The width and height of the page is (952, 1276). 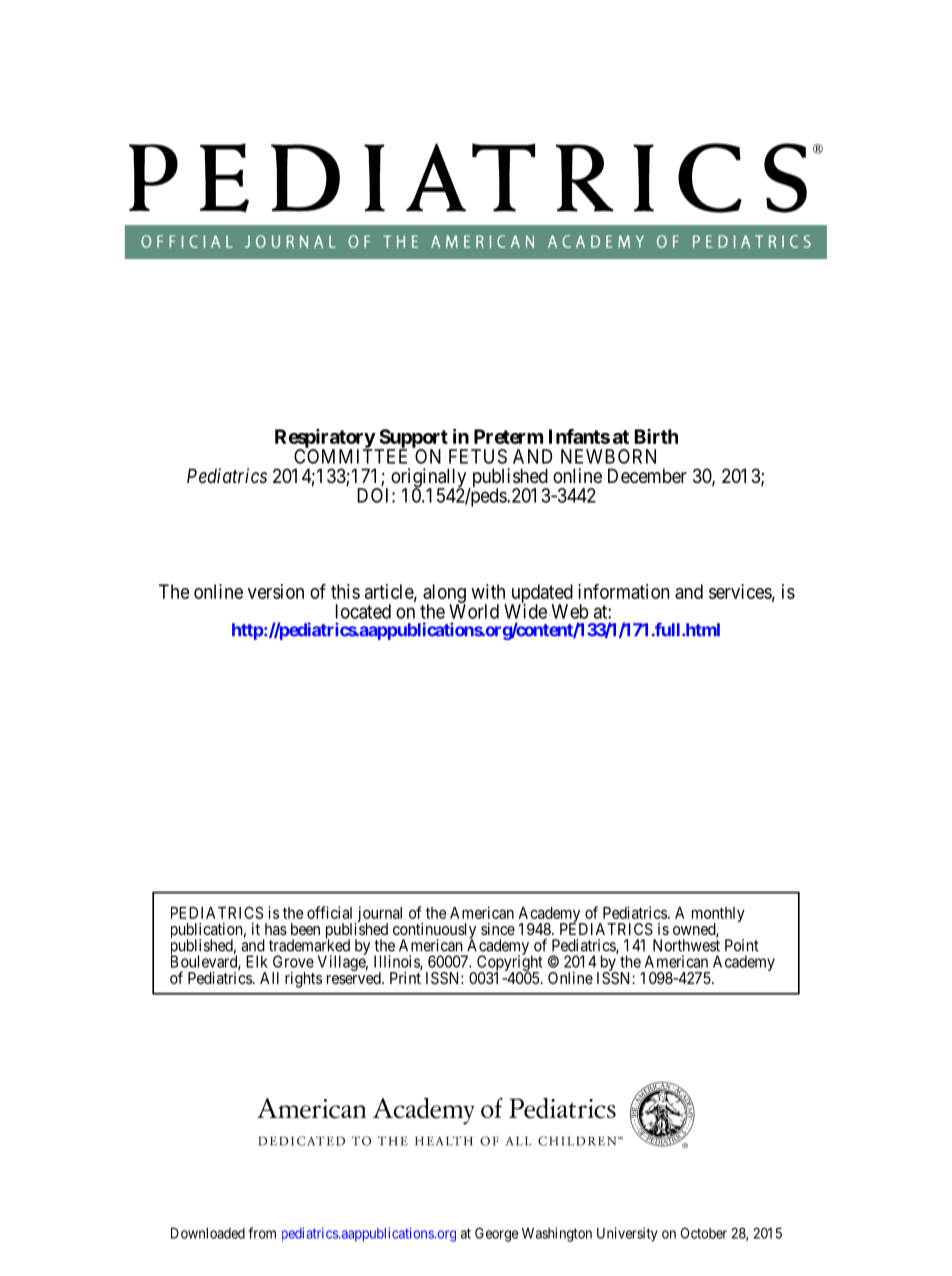 I want to click on monthly, so click(x=718, y=916).
